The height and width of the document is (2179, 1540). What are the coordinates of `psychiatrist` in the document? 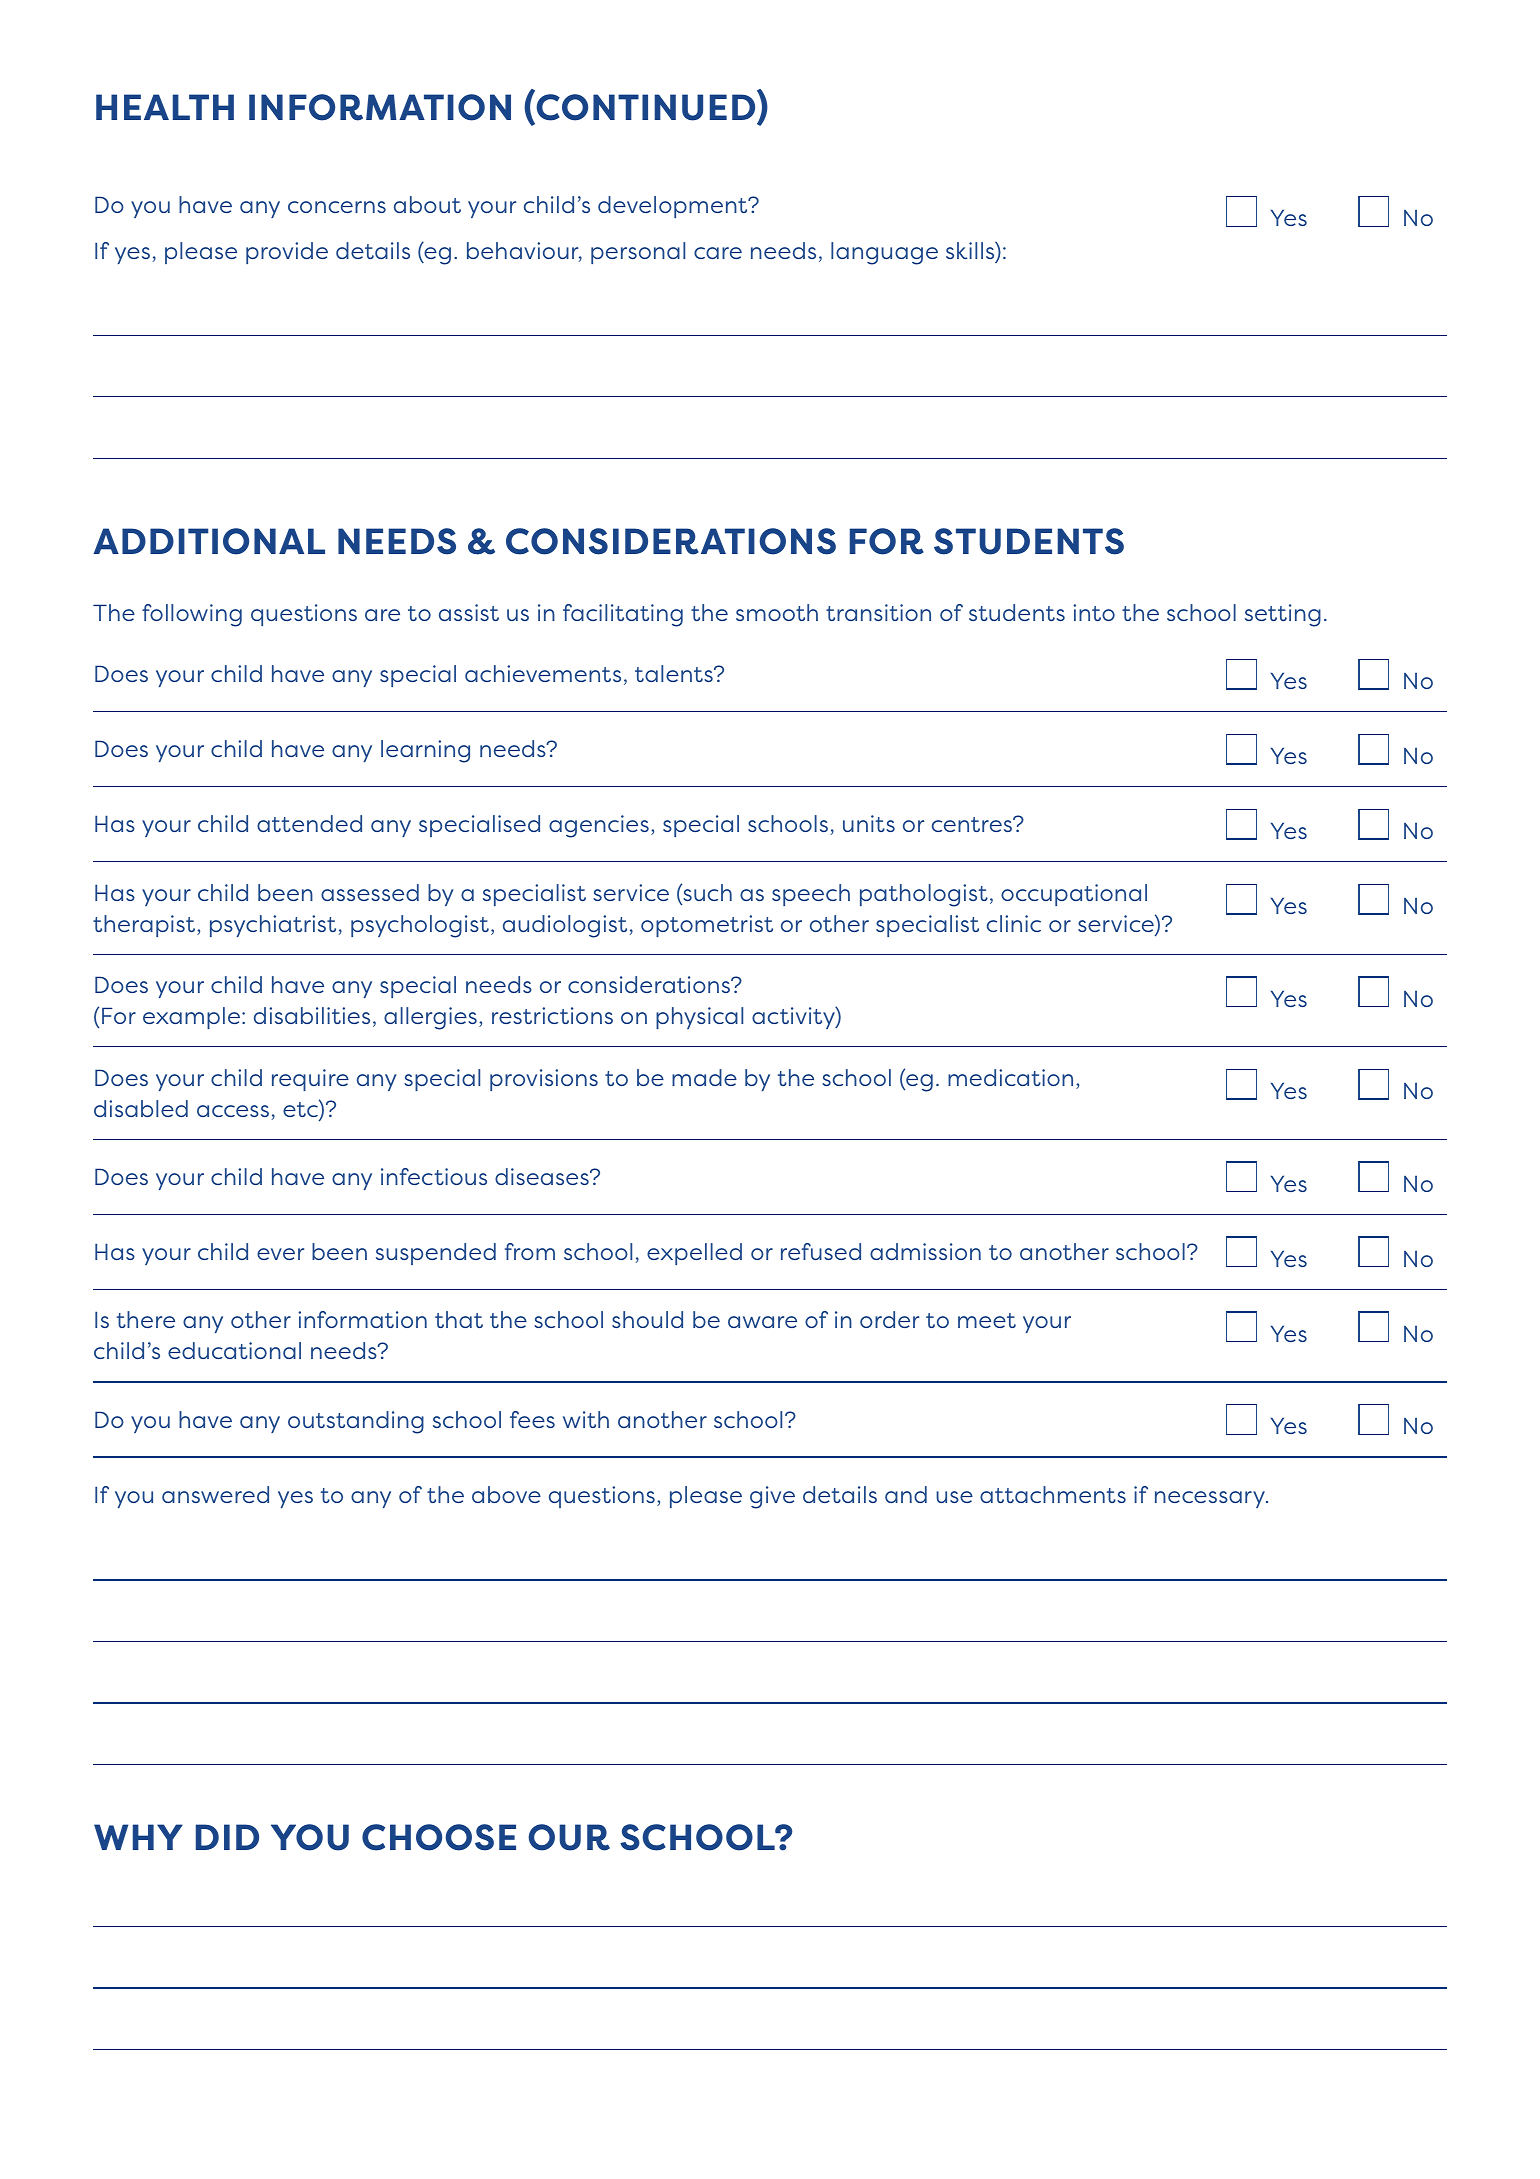 It's located at (273, 926).
